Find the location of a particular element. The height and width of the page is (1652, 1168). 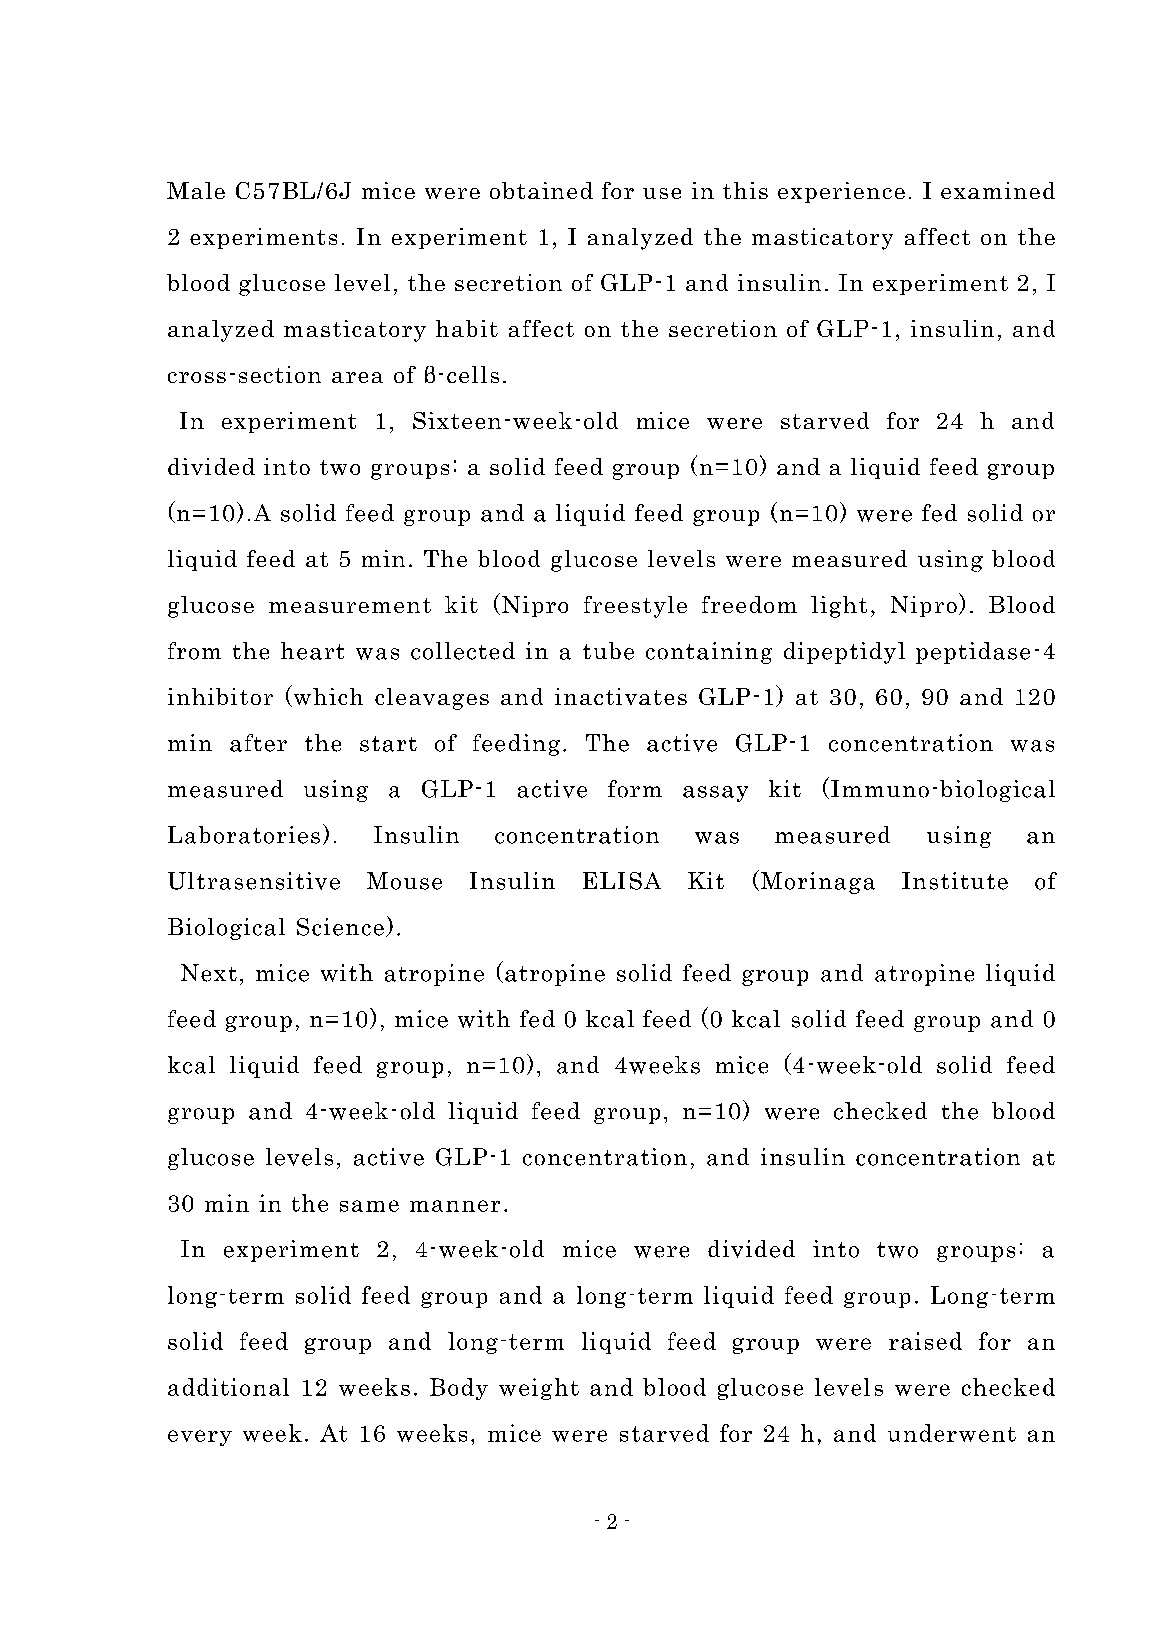

obtained is located at coordinates (541, 190).
